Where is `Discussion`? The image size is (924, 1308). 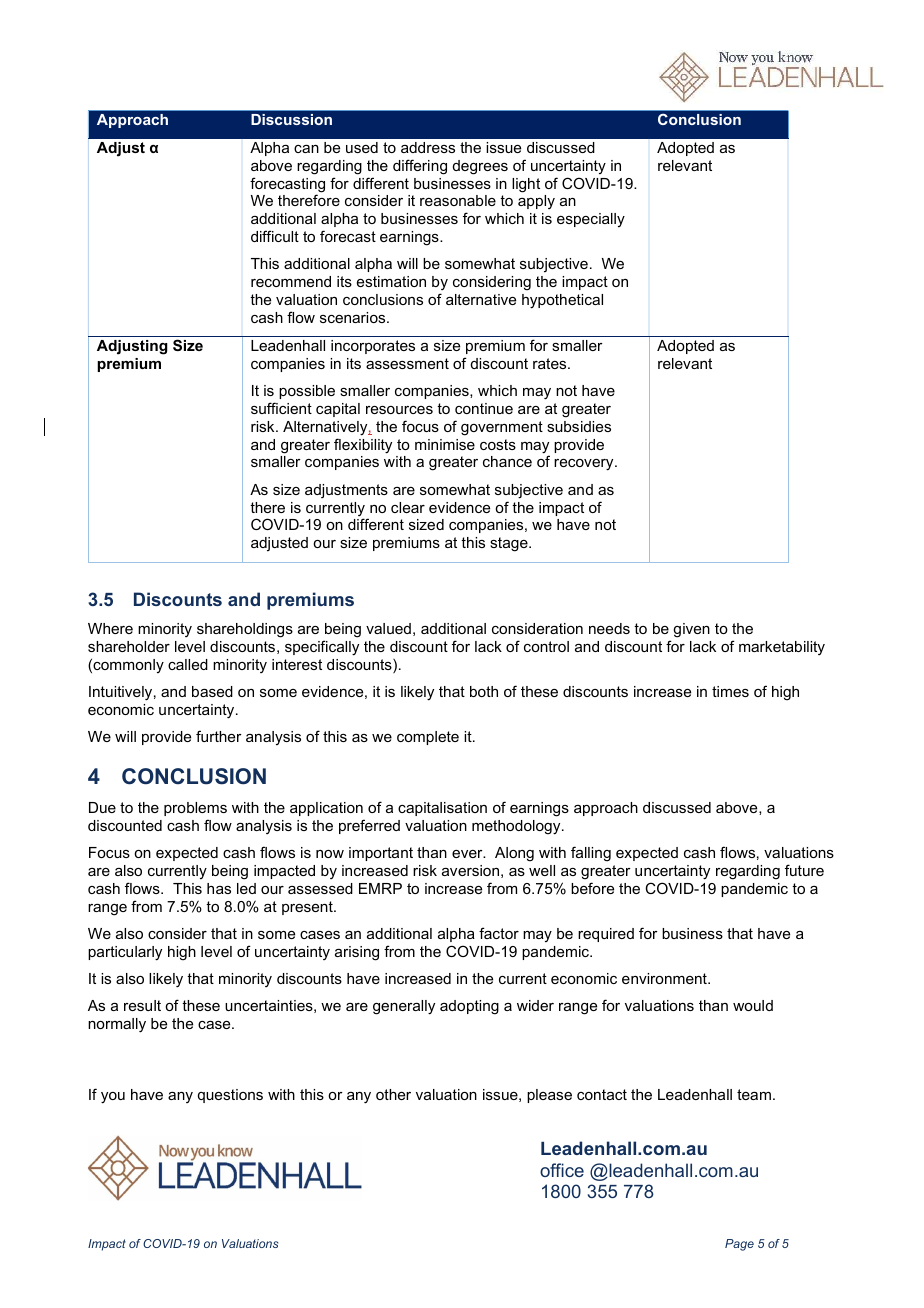 Discussion is located at coordinates (291, 119).
